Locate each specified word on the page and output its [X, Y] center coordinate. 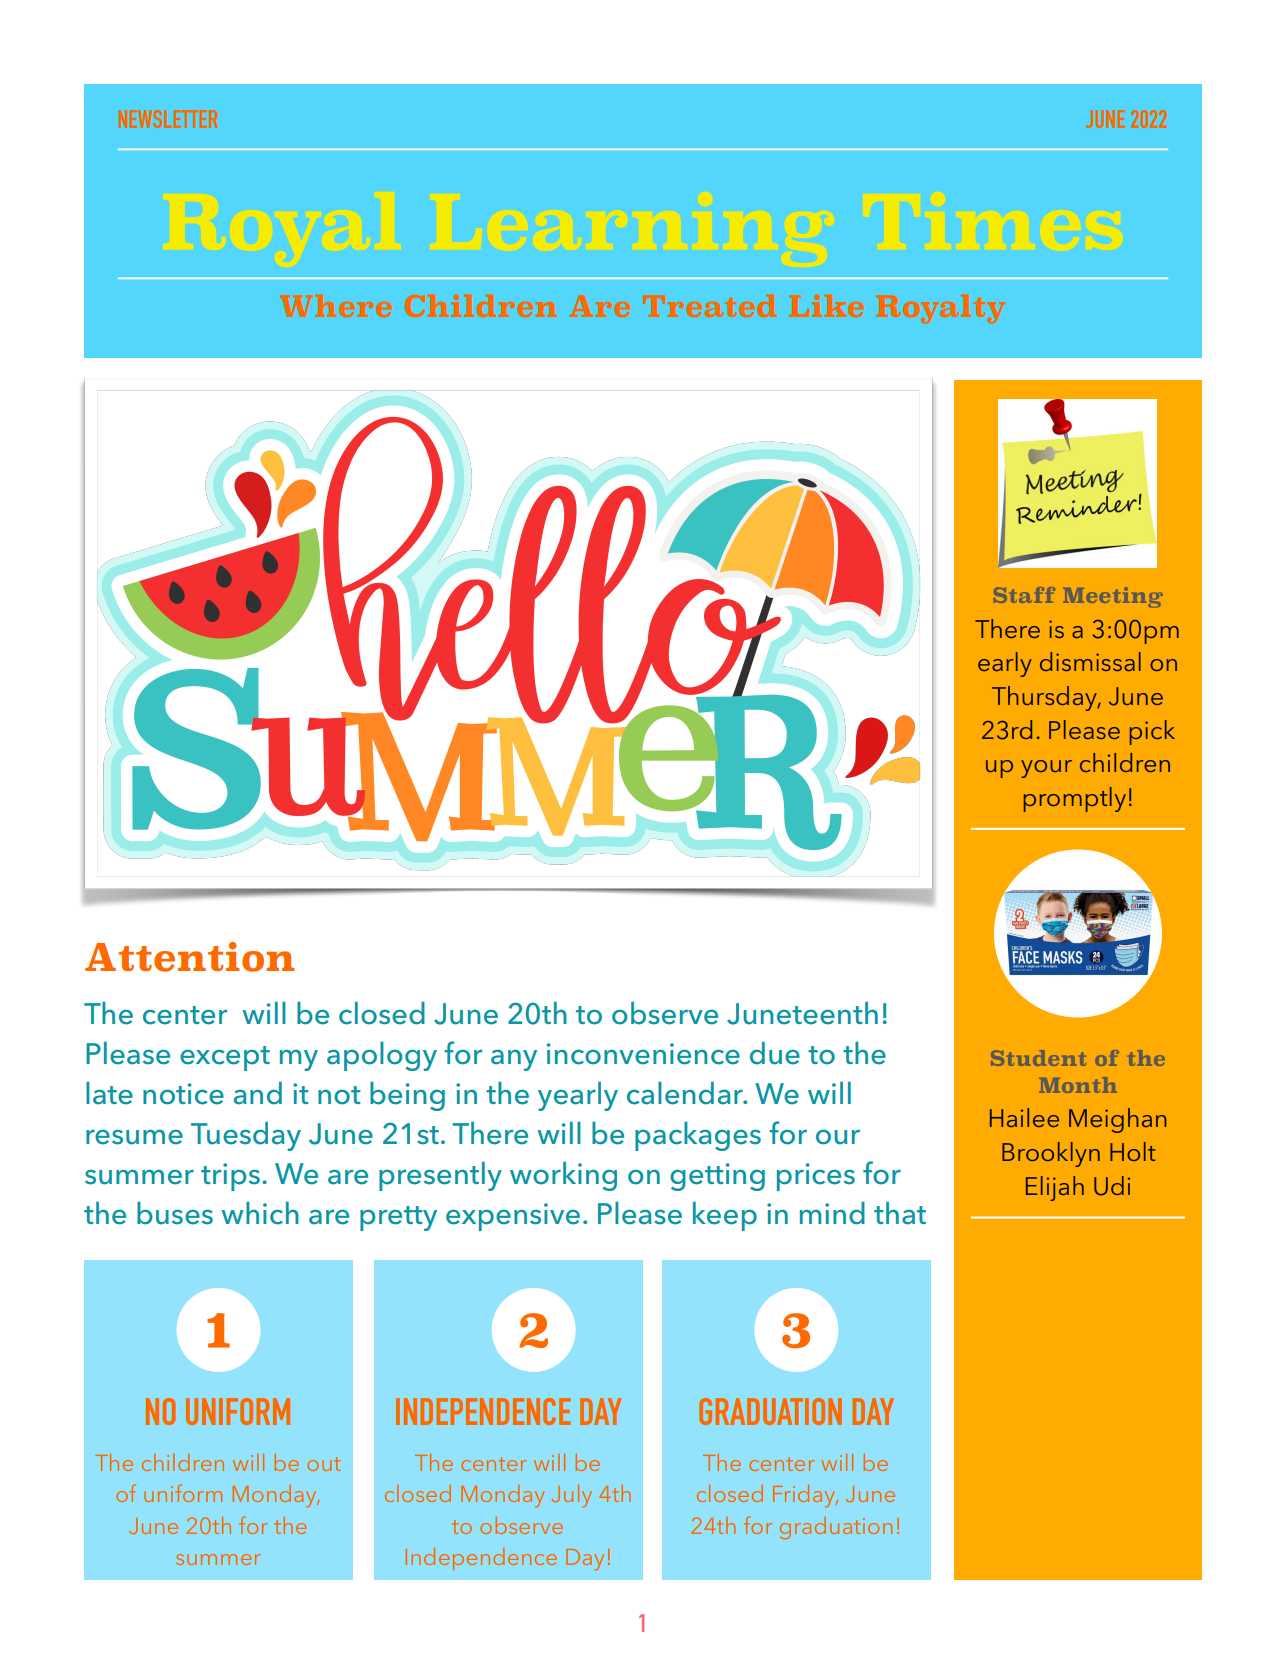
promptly [1075, 799]
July [571, 1496]
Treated [709, 305]
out [324, 1464]
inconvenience [643, 1054]
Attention [189, 957]
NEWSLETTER [168, 119]
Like [826, 306]
